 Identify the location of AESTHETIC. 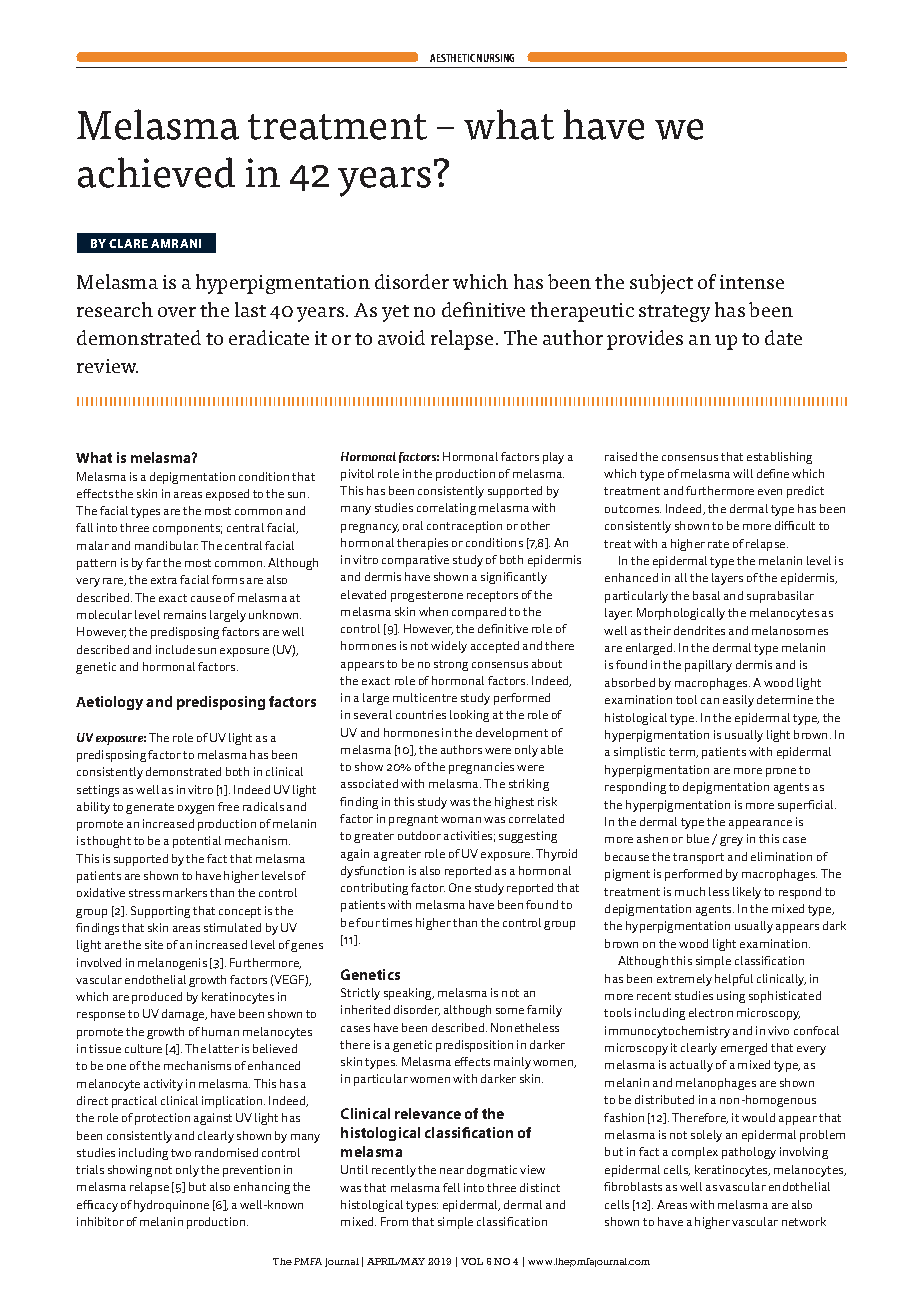
(452, 58).
